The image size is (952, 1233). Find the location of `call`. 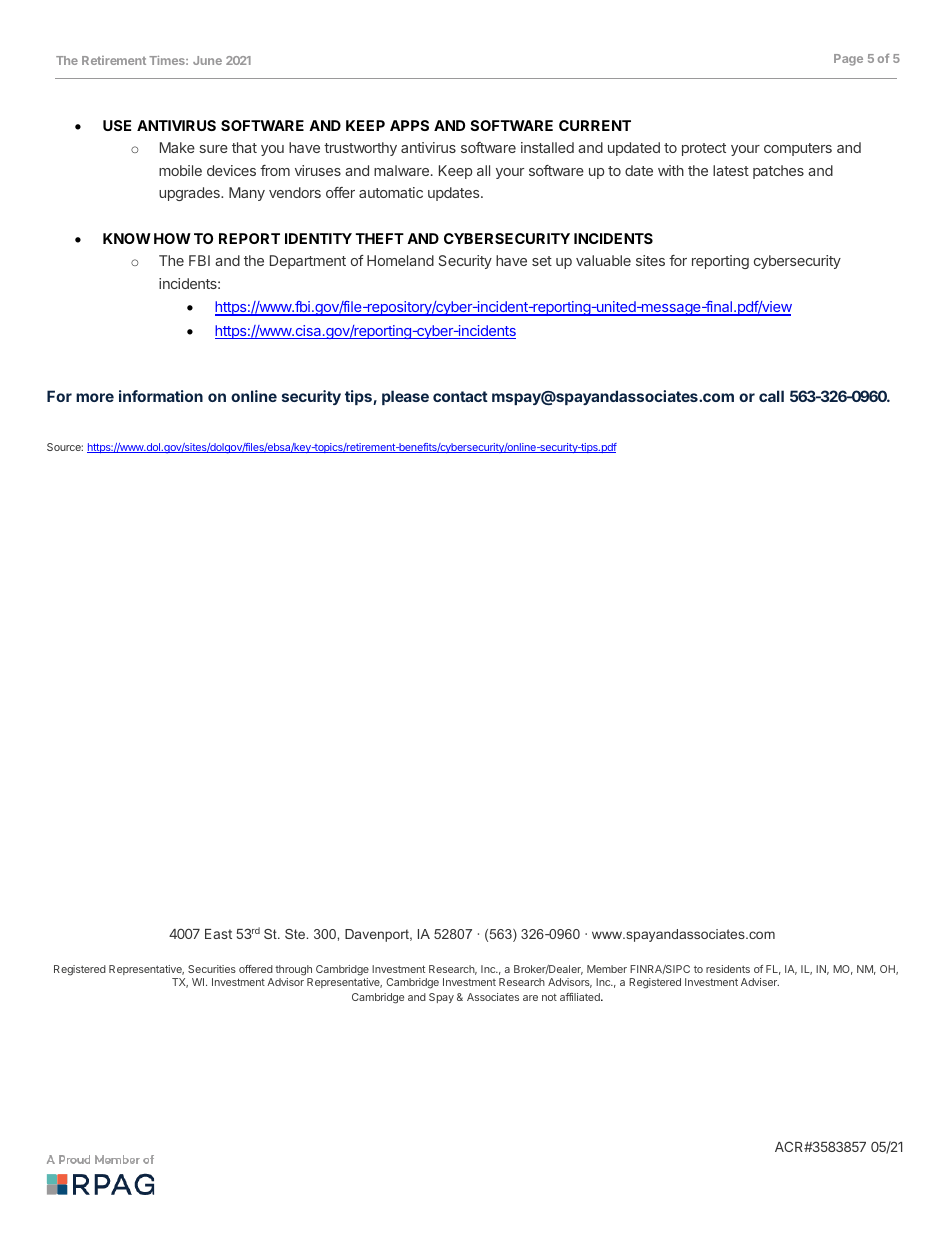

call is located at coordinates (771, 396).
